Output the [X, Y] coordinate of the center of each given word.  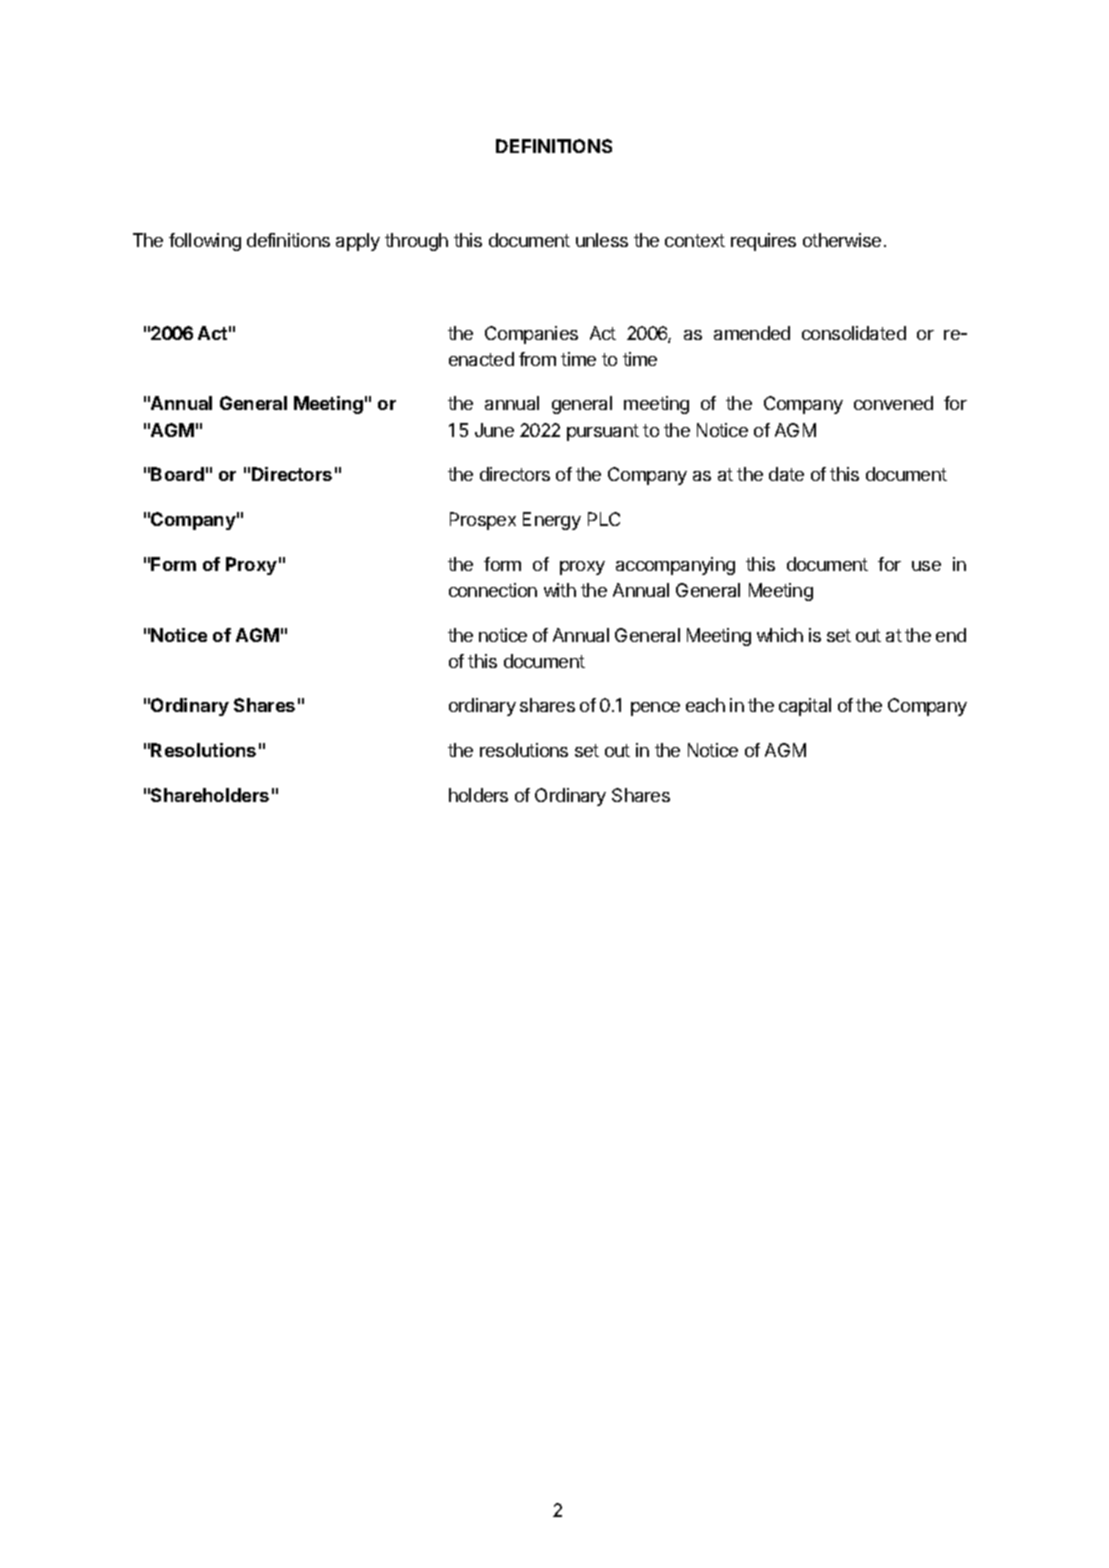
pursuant [603, 432]
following [205, 242]
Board [177, 474]
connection [493, 590]
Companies [531, 335]
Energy [552, 521]
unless [602, 240]
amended [752, 333]
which [780, 635]
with [560, 590]
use [926, 566]
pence [655, 709]
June [494, 430]
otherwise [842, 240]
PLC [604, 519]
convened [893, 403]
